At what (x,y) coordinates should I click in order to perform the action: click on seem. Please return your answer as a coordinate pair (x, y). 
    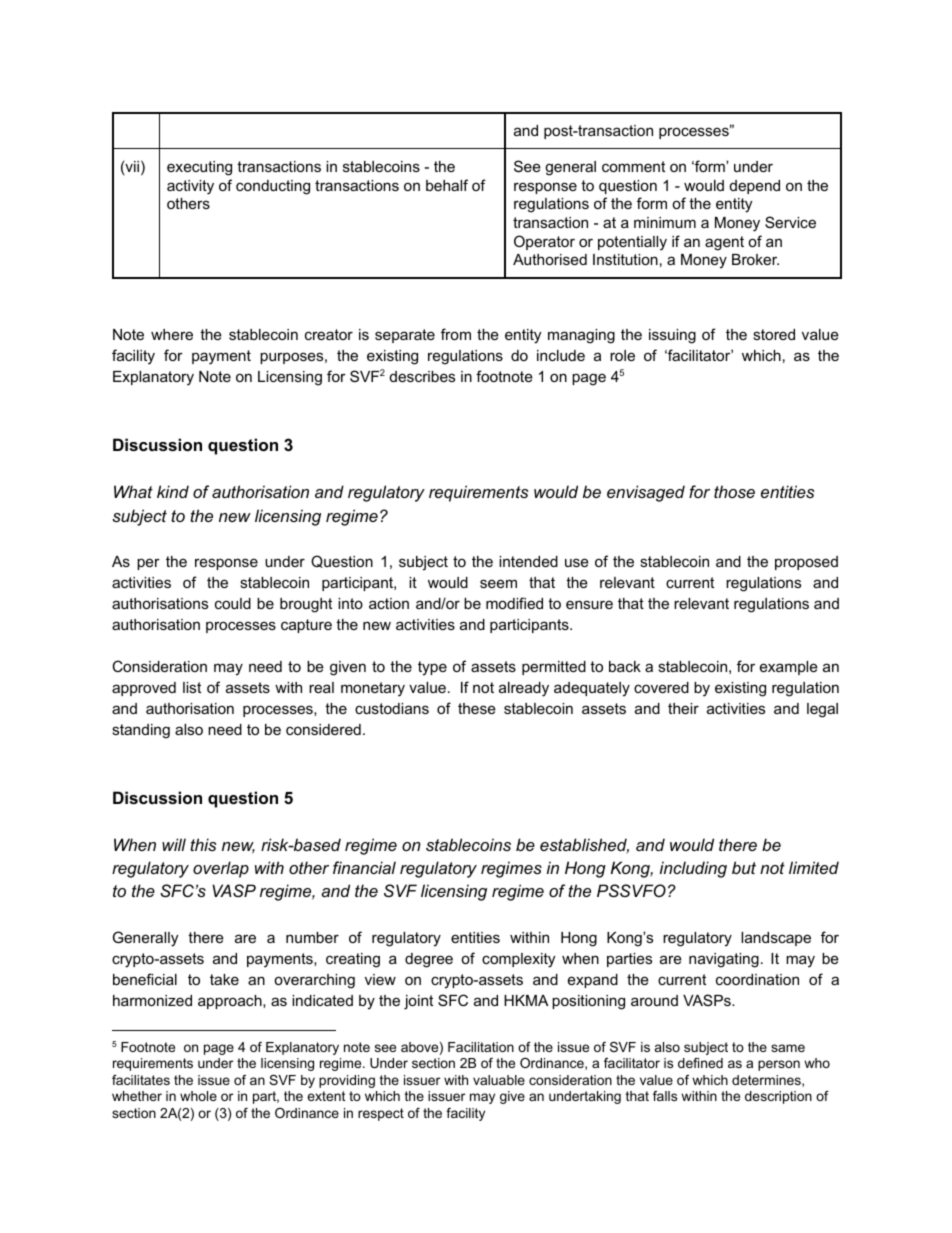
    Looking at the image, I should click on (498, 583).
